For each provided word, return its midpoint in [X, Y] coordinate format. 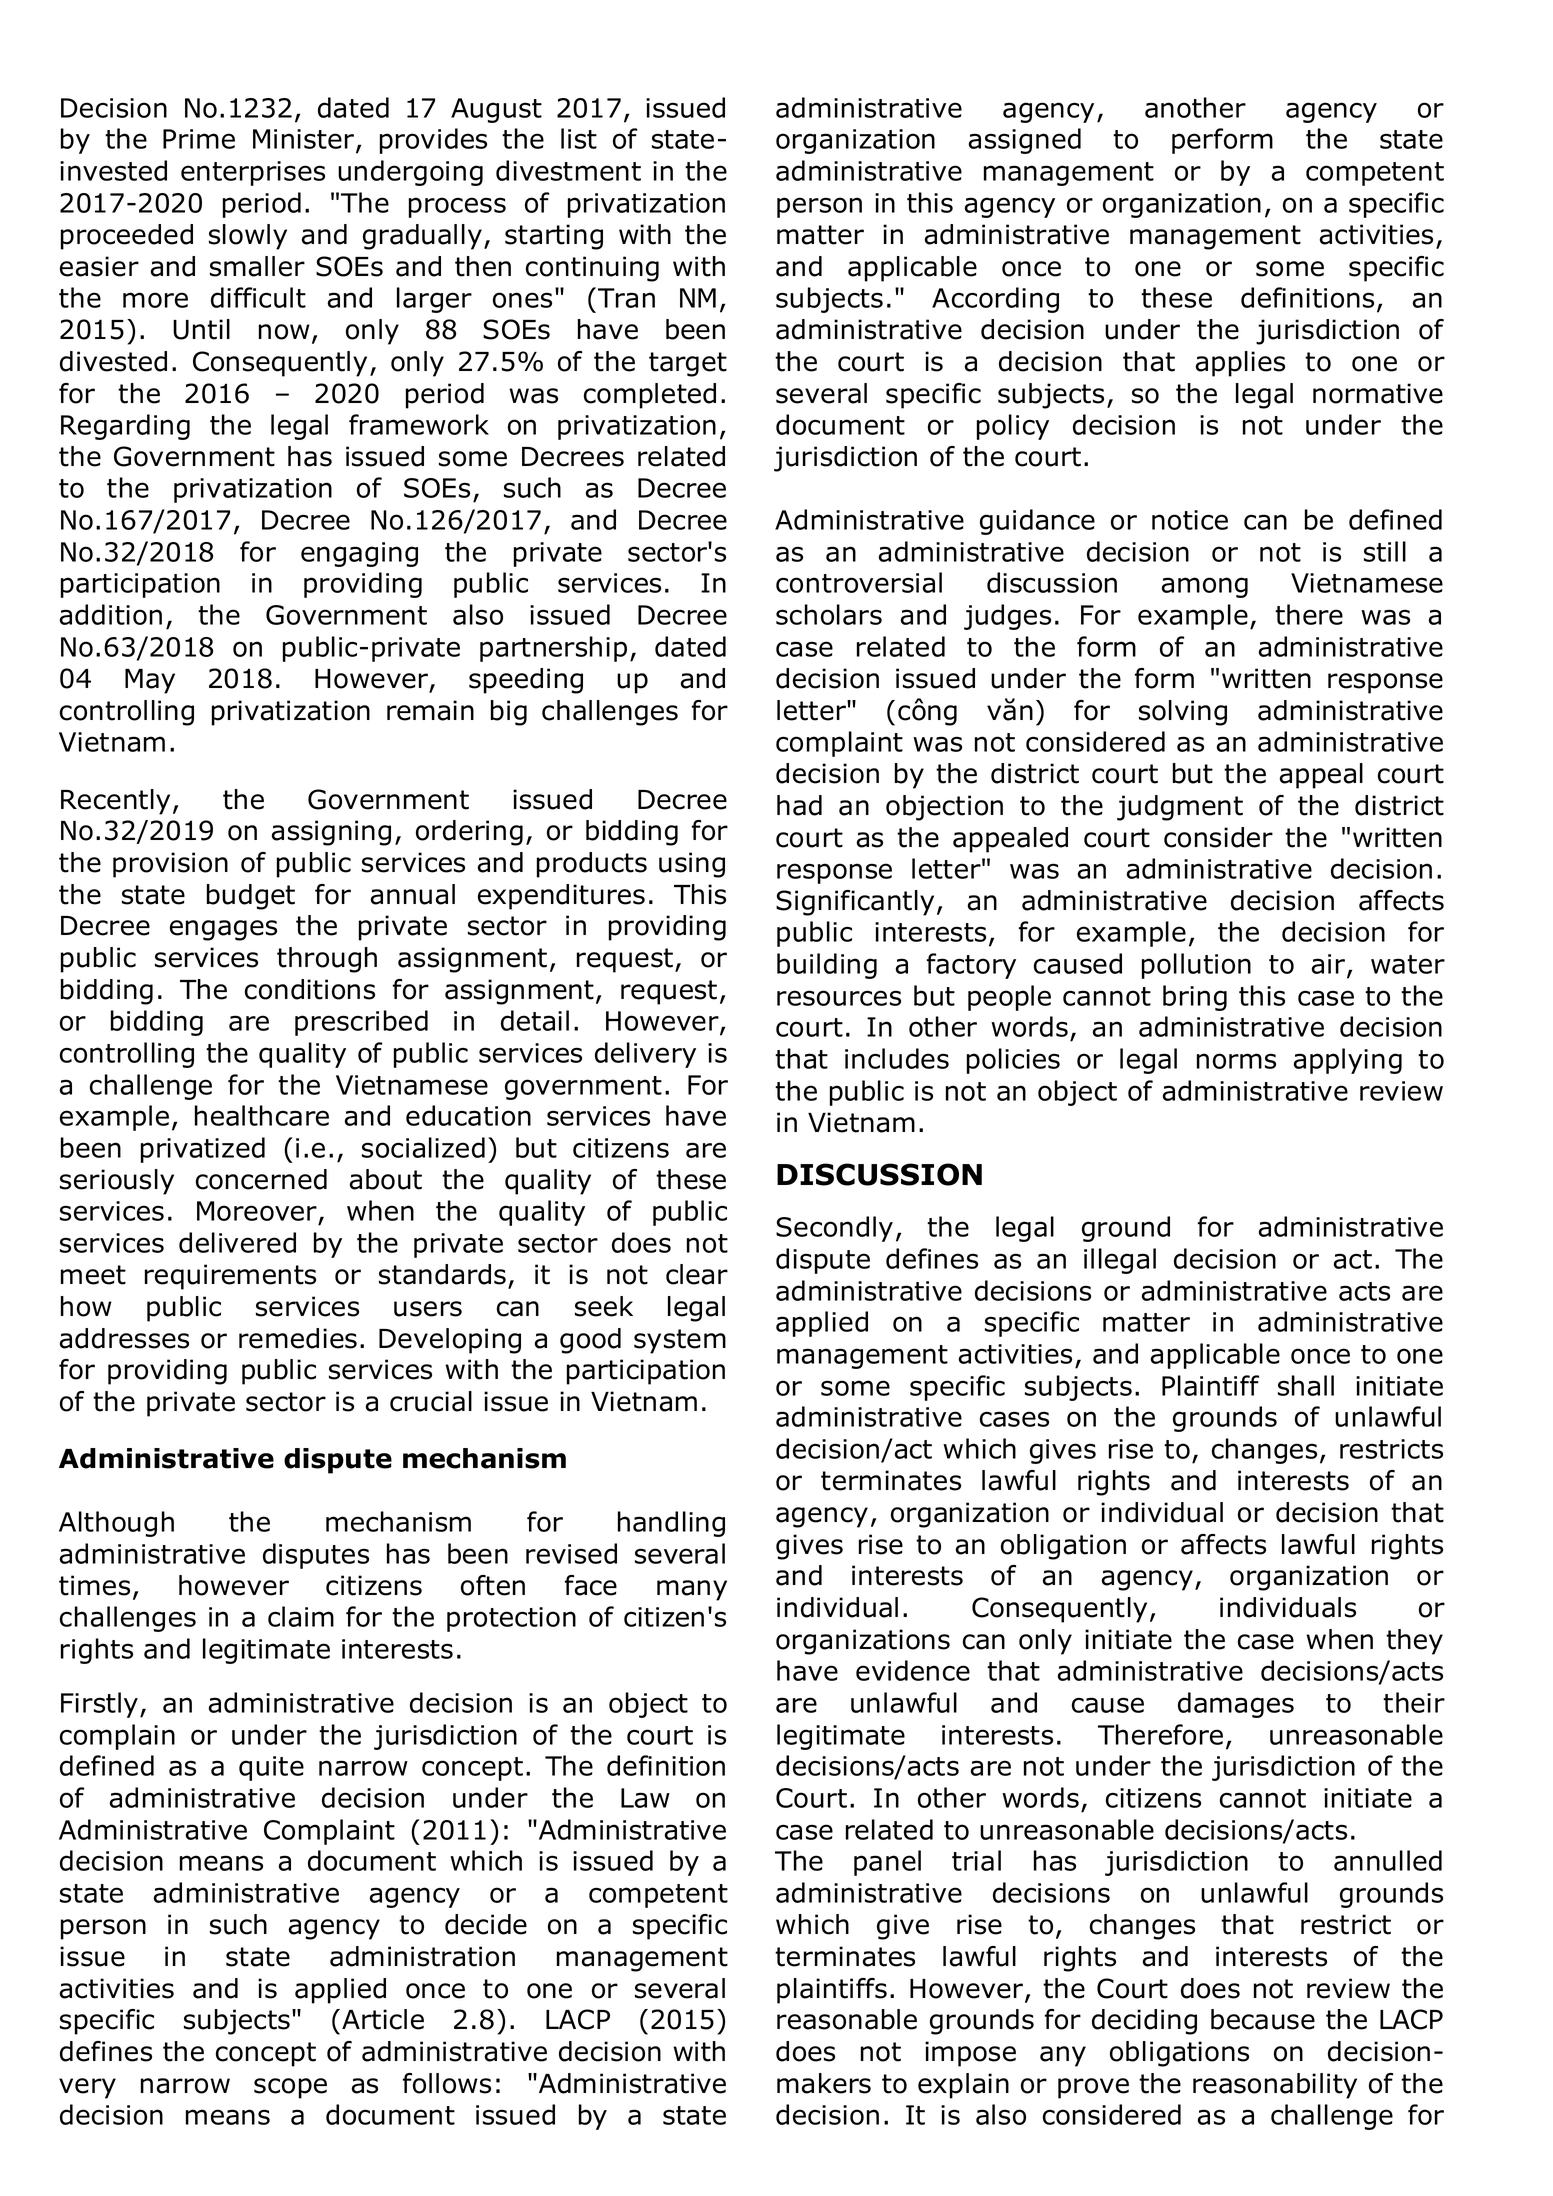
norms [1236, 1061]
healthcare [262, 1115]
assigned [1025, 141]
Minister [305, 140]
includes [897, 1058]
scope [290, 2088]
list [579, 138]
